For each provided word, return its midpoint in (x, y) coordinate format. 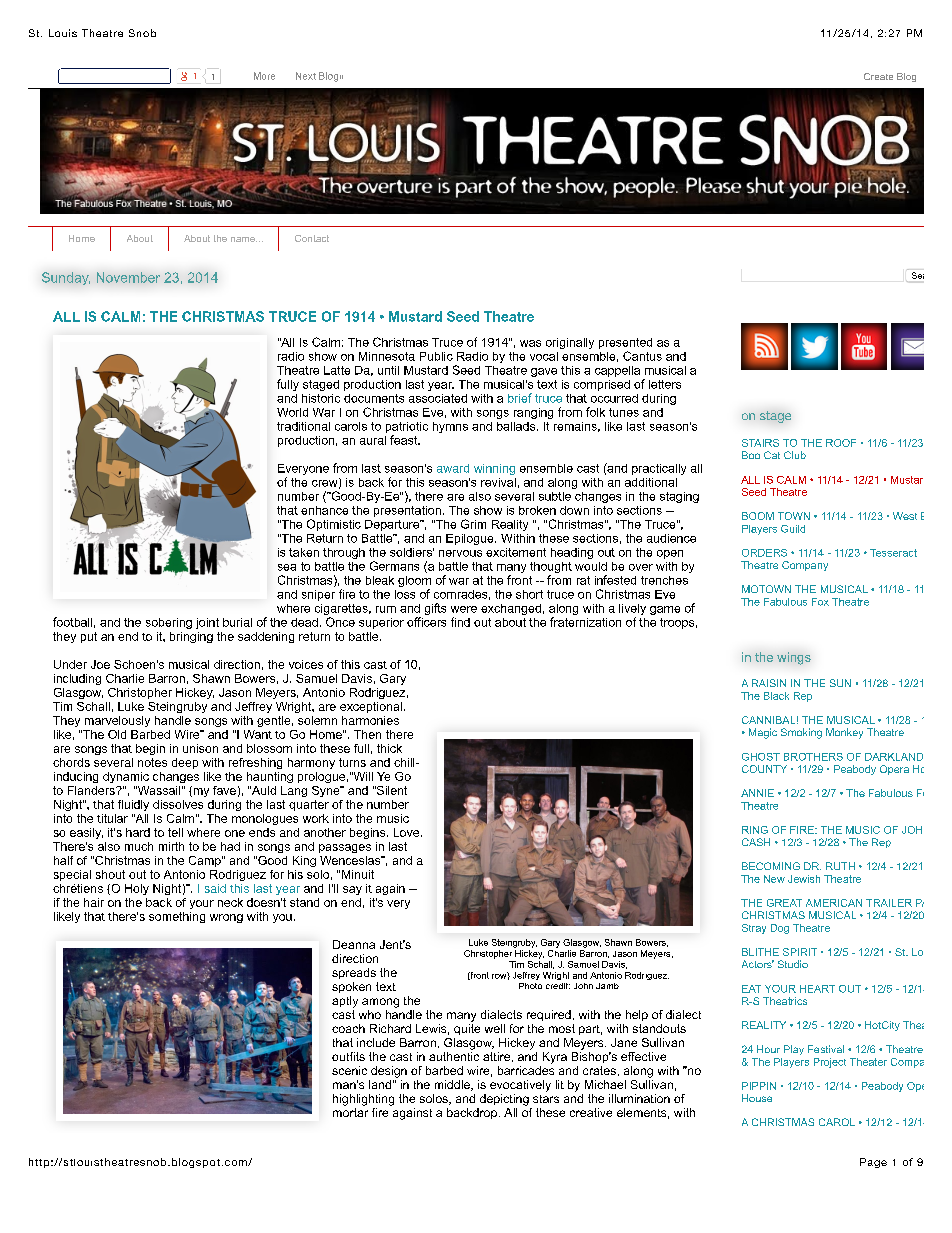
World (292, 412)
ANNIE (757, 793)
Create (878, 76)
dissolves (178, 804)
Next (306, 76)
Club (795, 455)
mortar (350, 1112)
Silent (391, 790)
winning (494, 469)
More (264, 76)
